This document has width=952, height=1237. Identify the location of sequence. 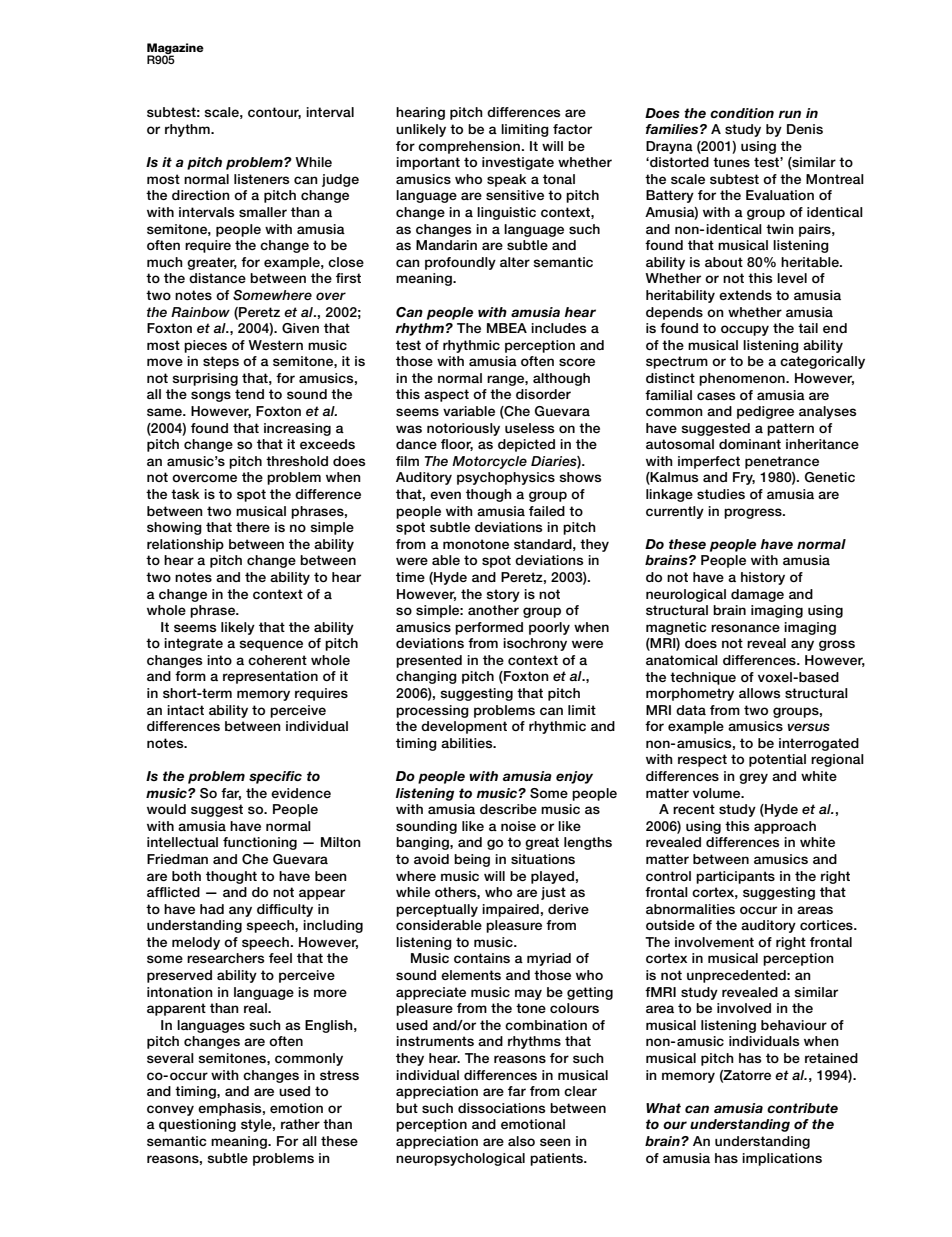
(271, 645).
